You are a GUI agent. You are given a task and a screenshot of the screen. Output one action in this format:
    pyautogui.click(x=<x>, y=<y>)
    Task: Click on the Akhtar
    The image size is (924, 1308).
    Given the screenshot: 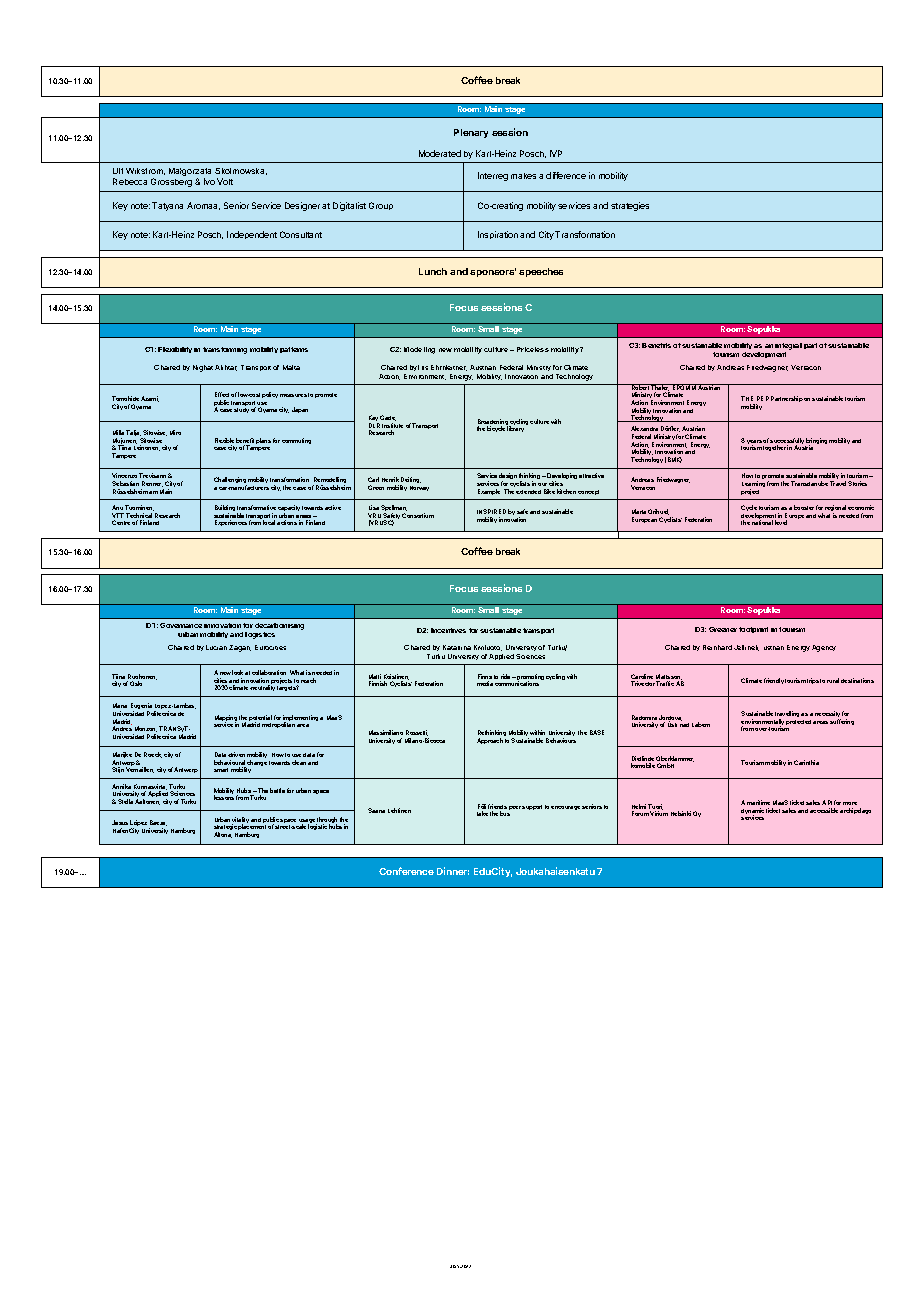 What is the action you would take?
    pyautogui.click(x=226, y=368)
